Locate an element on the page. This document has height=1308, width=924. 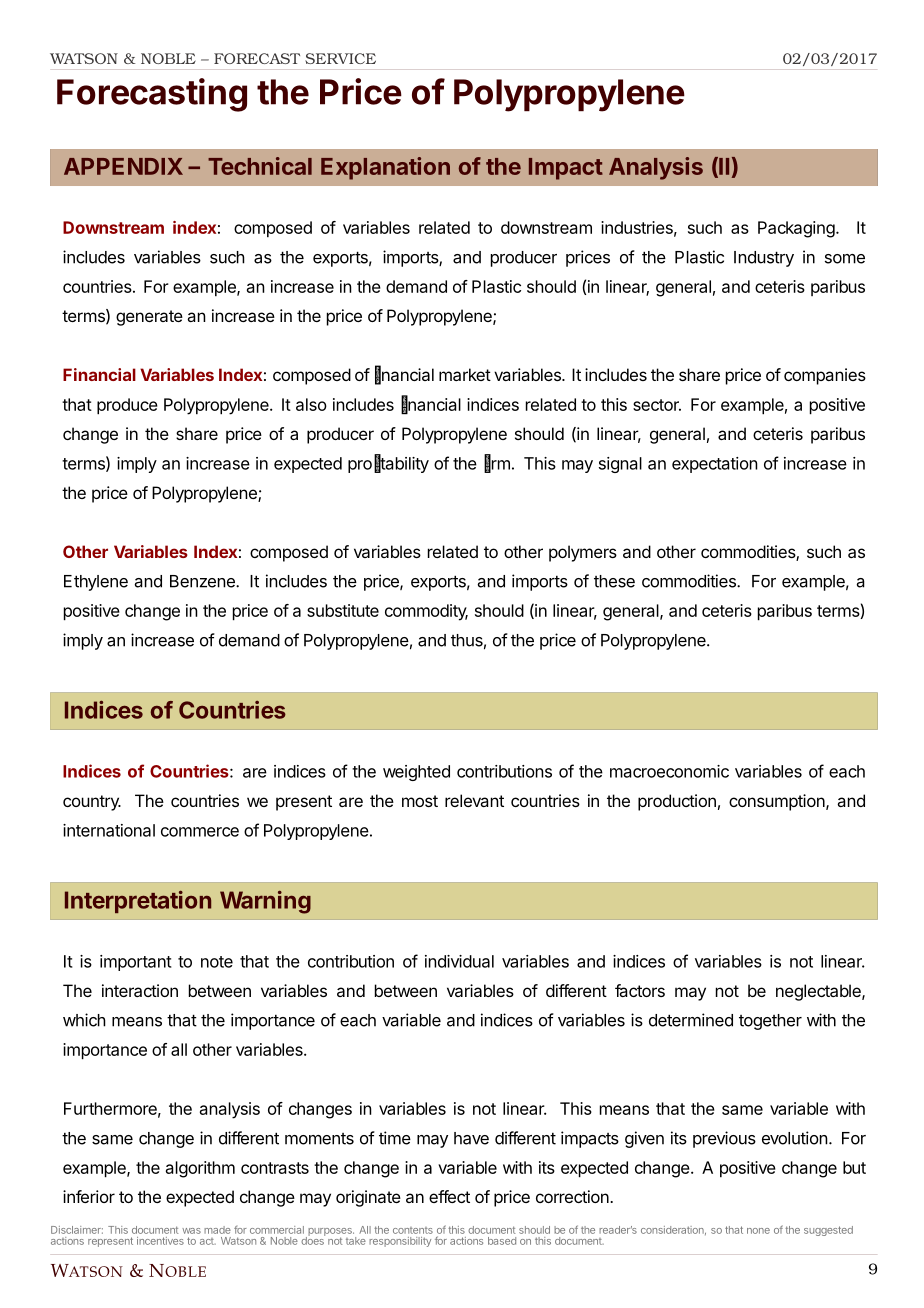
effect is located at coordinates (449, 1196).
